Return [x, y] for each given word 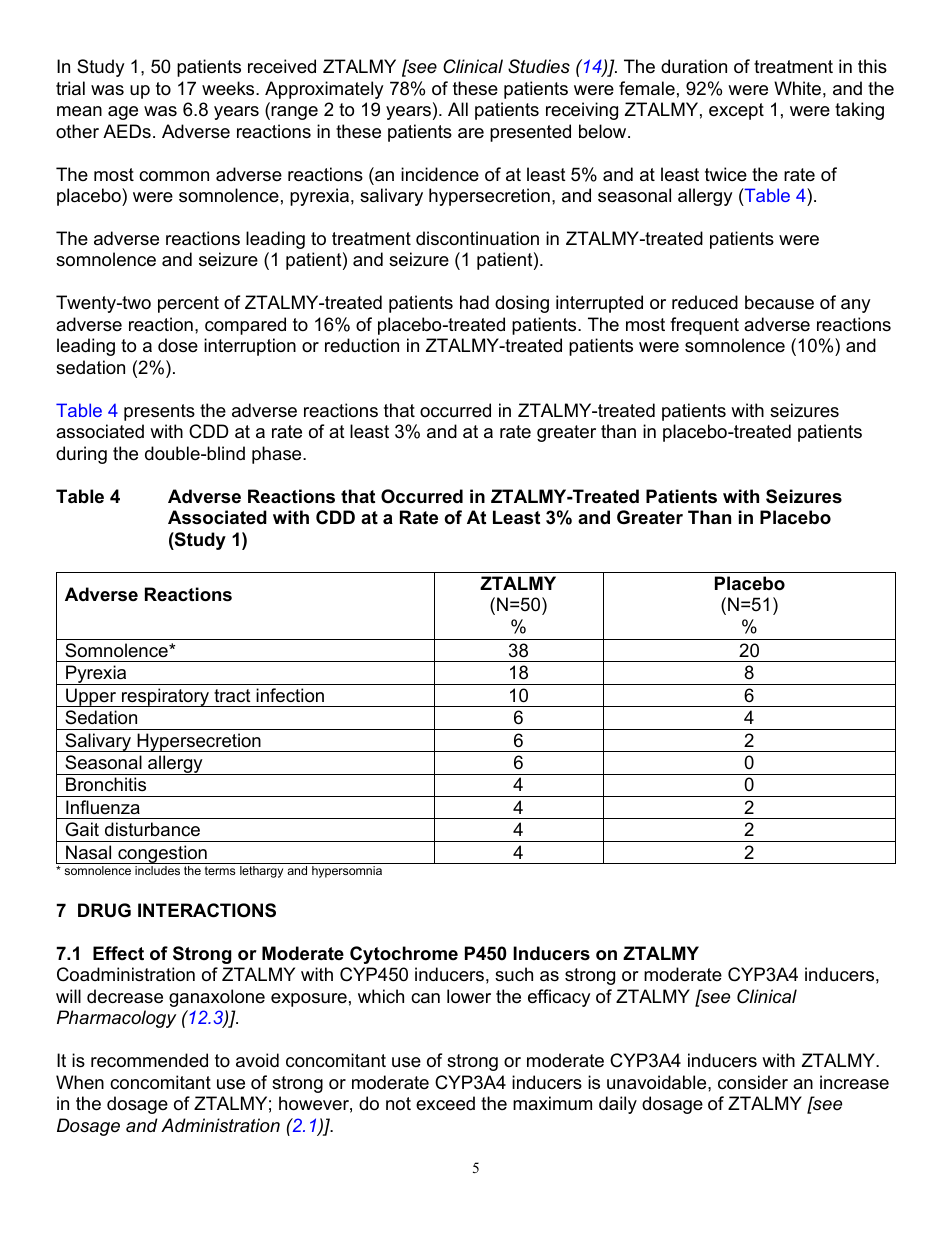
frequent [704, 326]
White [797, 88]
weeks [229, 88]
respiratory [165, 697]
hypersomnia [347, 872]
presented [530, 133]
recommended [149, 1060]
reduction [362, 345]
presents [159, 412]
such [514, 974]
